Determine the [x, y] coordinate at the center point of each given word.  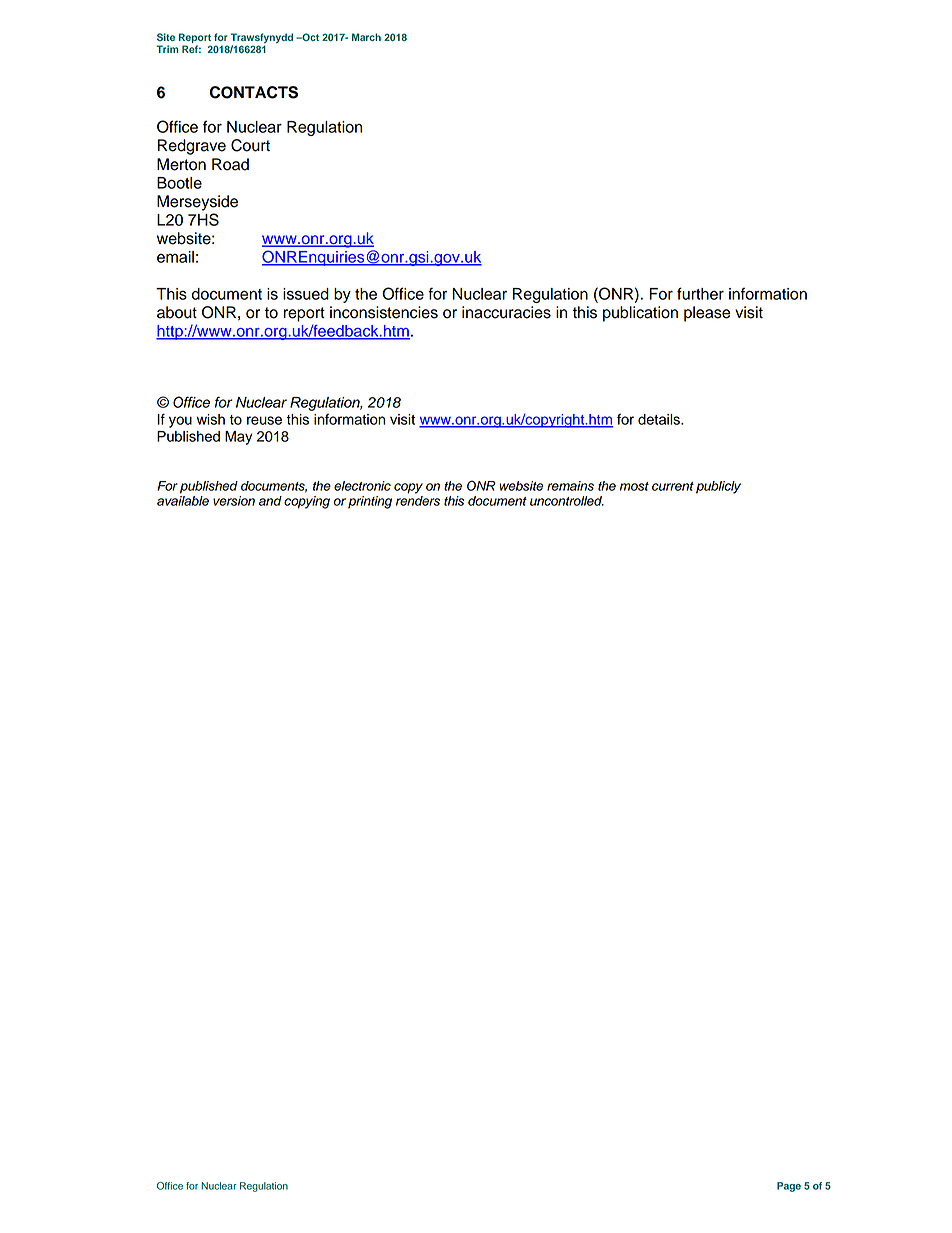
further [700, 293]
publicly [718, 487]
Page [789, 1187]
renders [418, 501]
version [234, 501]
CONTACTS [254, 92]
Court [250, 145]
